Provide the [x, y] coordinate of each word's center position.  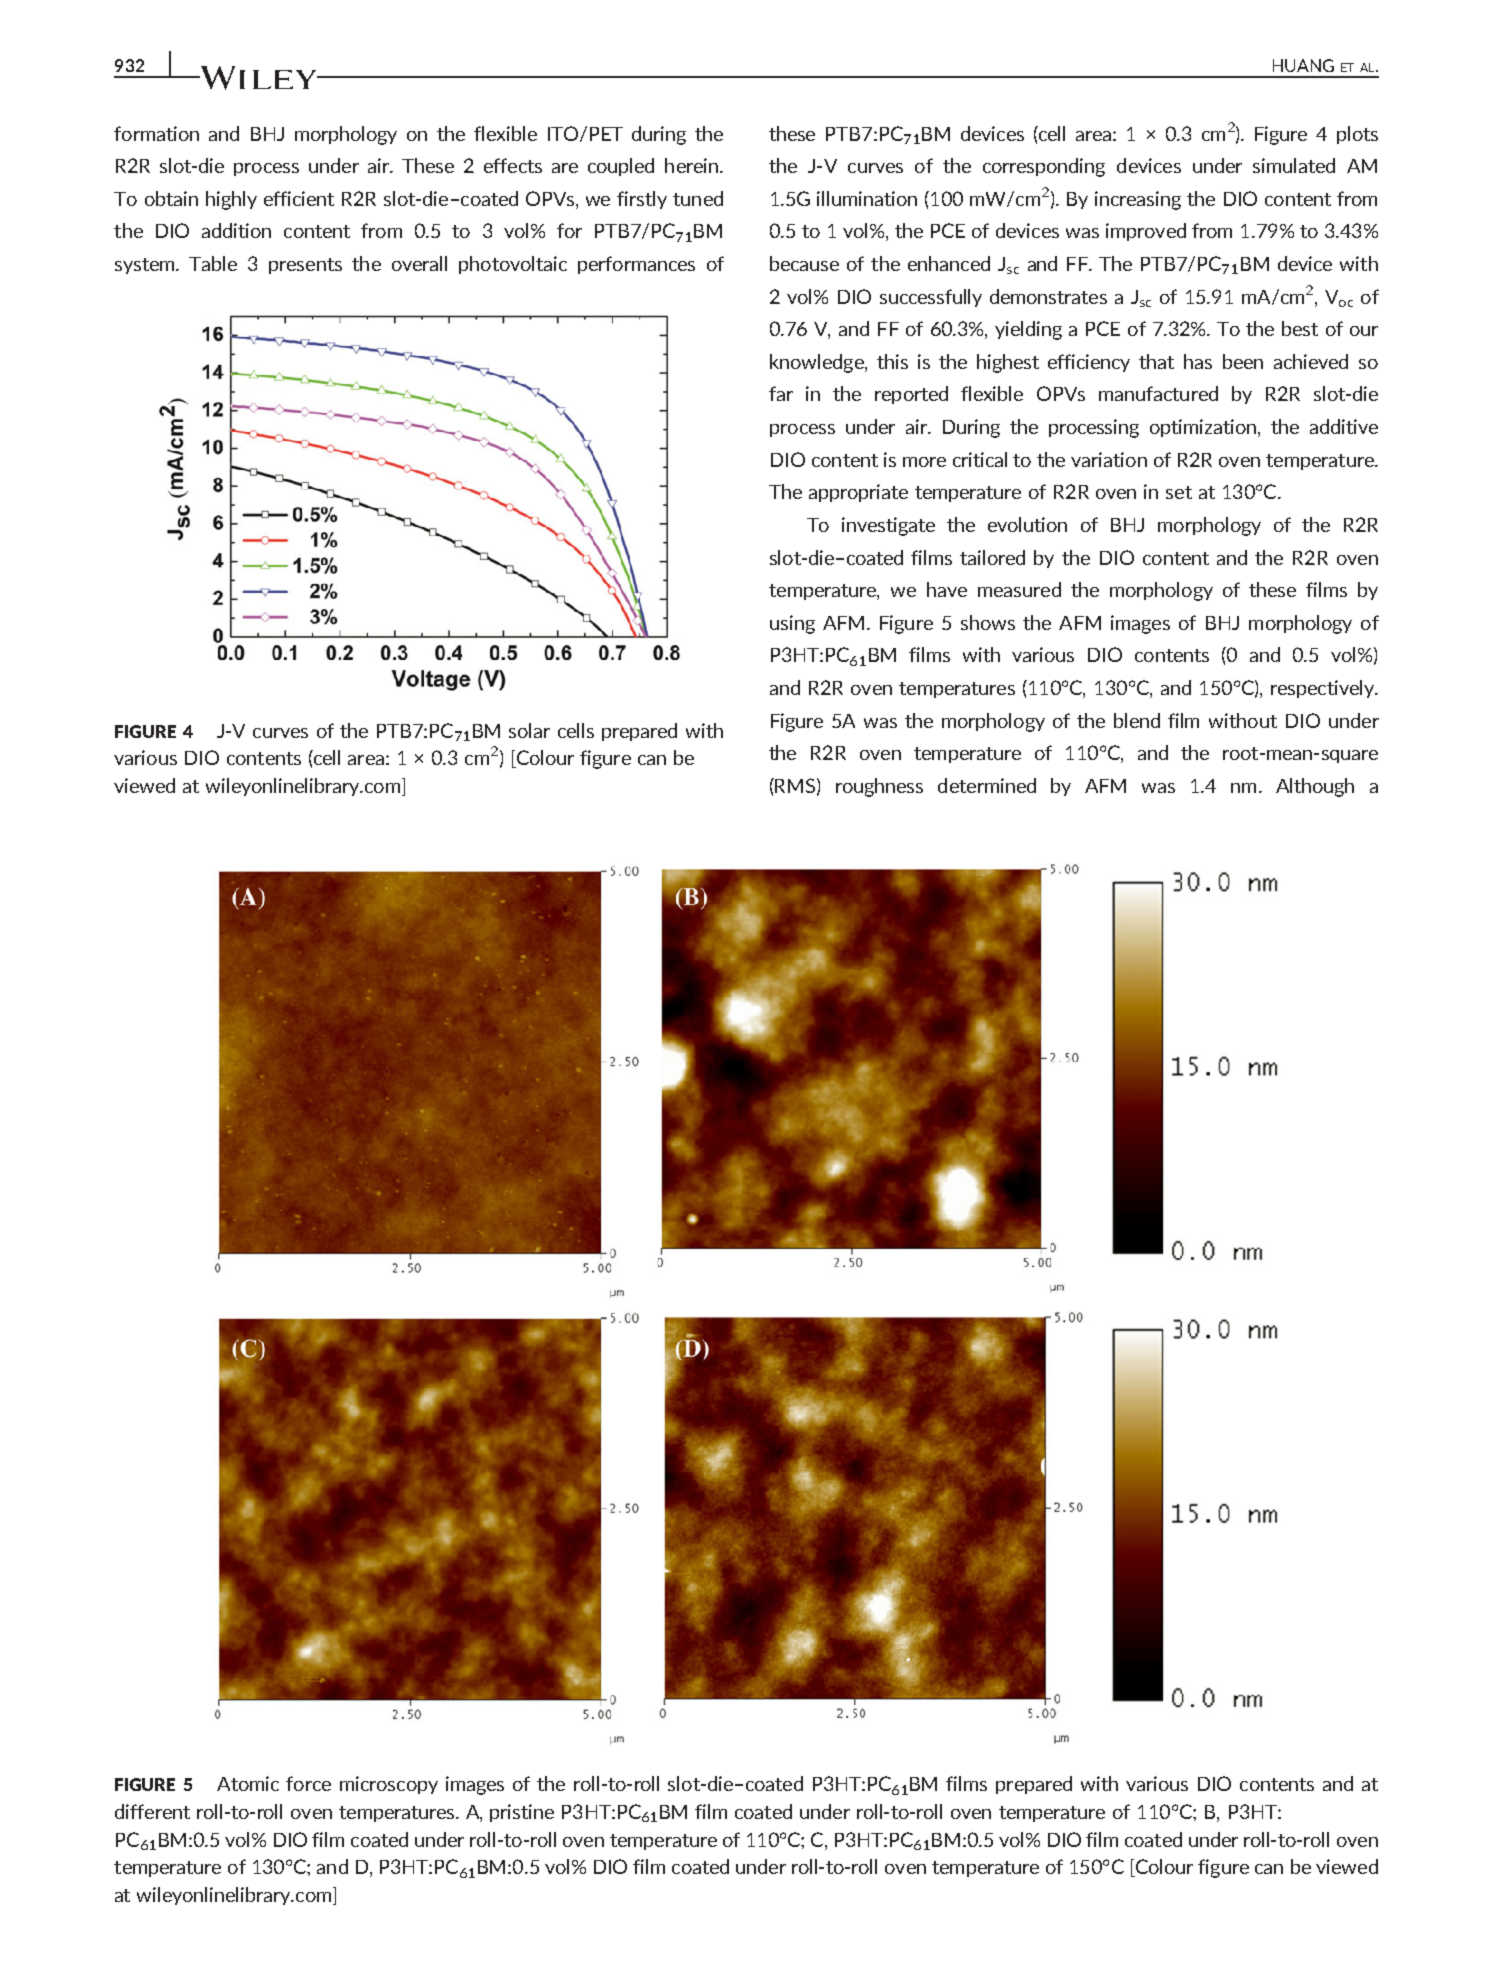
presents [305, 266]
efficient [299, 198]
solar [529, 730]
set [1179, 492]
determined [987, 785]
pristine [522, 1813]
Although [1315, 787]
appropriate [858, 493]
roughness [879, 787]
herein [693, 165]
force [308, 1783]
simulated [1294, 165]
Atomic [248, 1783]
